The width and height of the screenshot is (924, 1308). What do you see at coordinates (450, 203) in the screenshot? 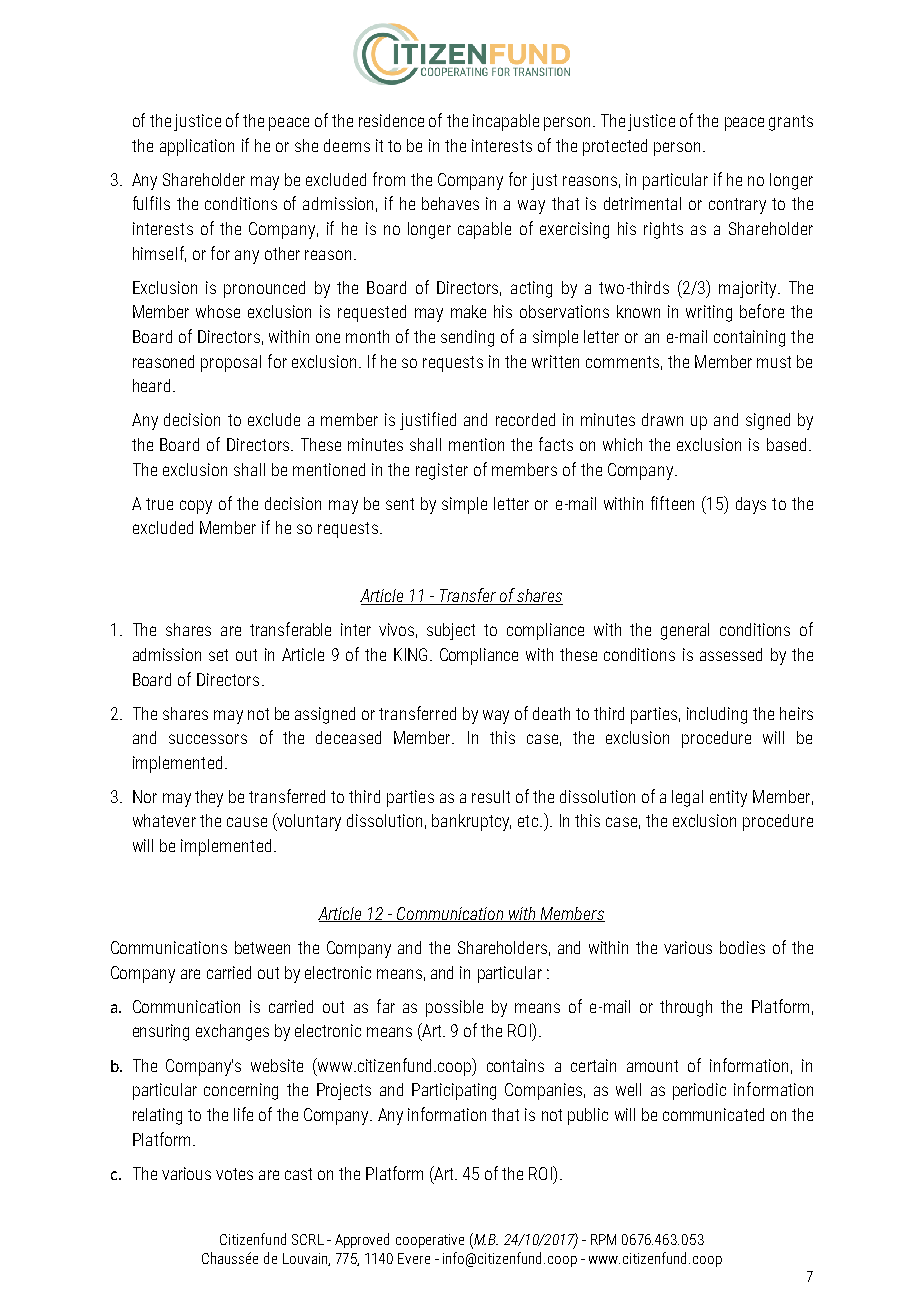
I see `behaves` at bounding box center [450, 203].
